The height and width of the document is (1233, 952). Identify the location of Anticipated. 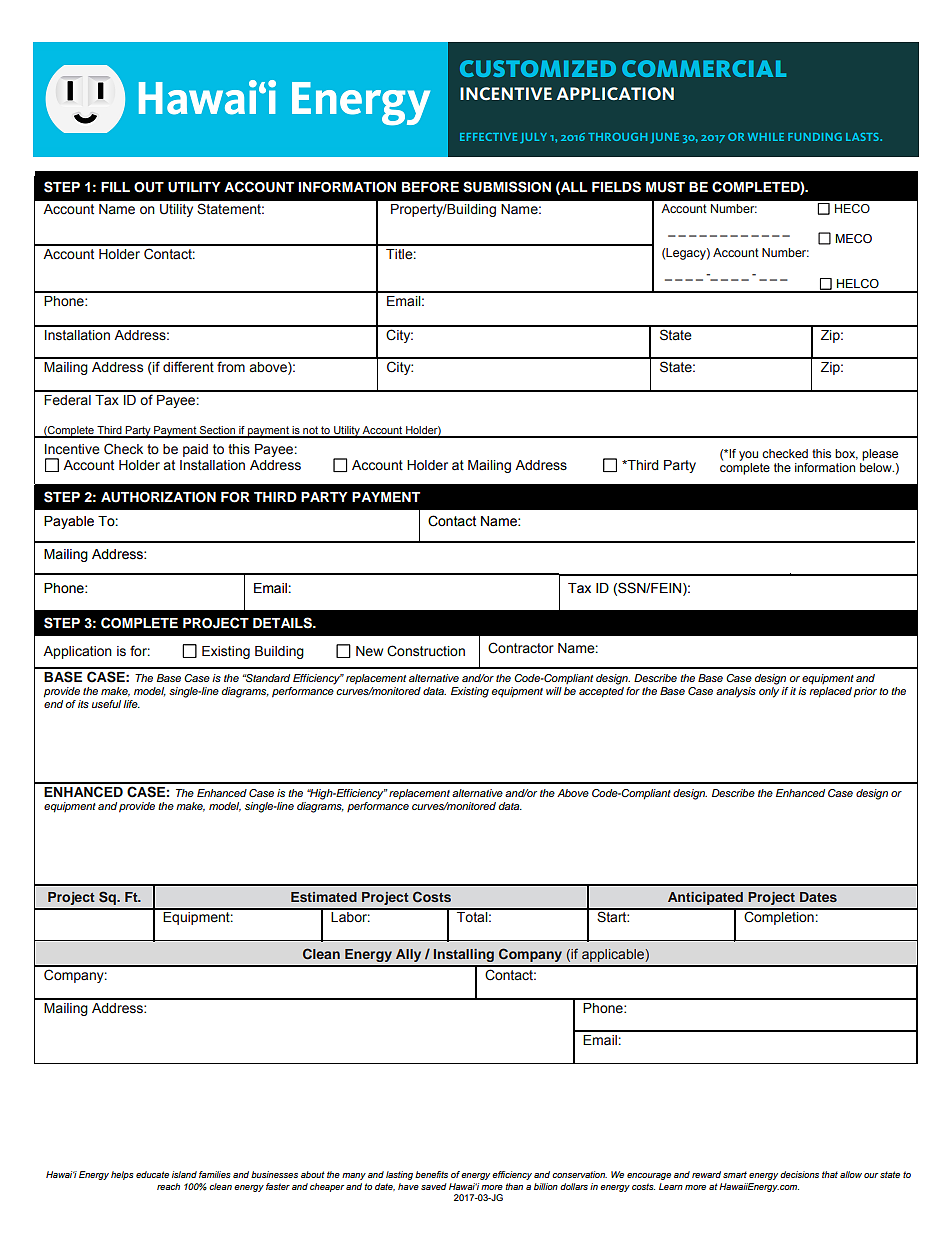
(705, 898).
